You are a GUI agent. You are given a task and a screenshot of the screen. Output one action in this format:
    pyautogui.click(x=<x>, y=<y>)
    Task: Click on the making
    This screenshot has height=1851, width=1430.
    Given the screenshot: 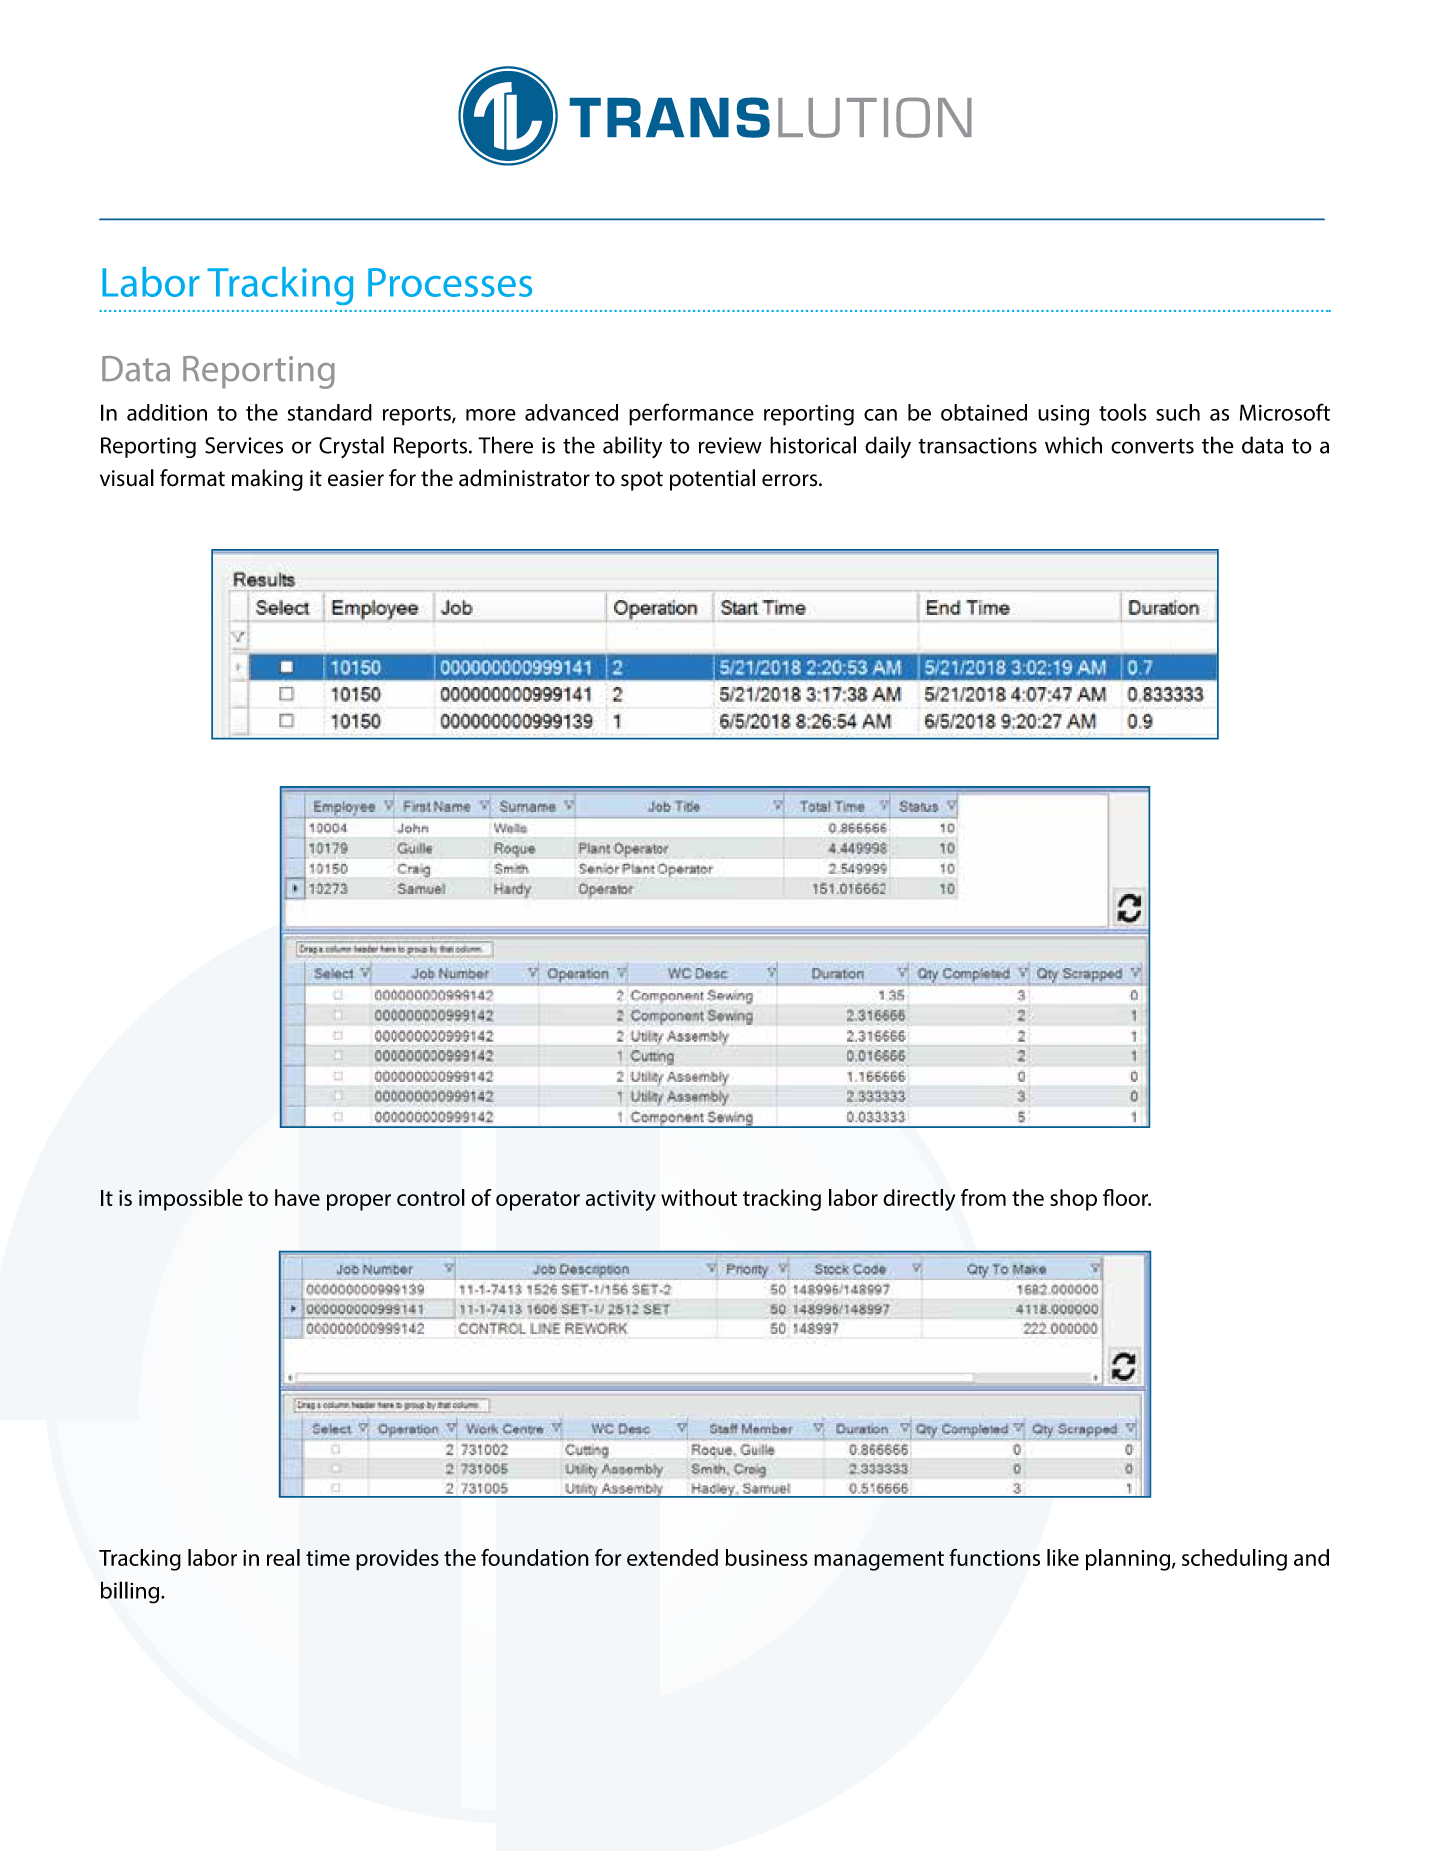 What is the action you would take?
    pyautogui.click(x=267, y=480)
